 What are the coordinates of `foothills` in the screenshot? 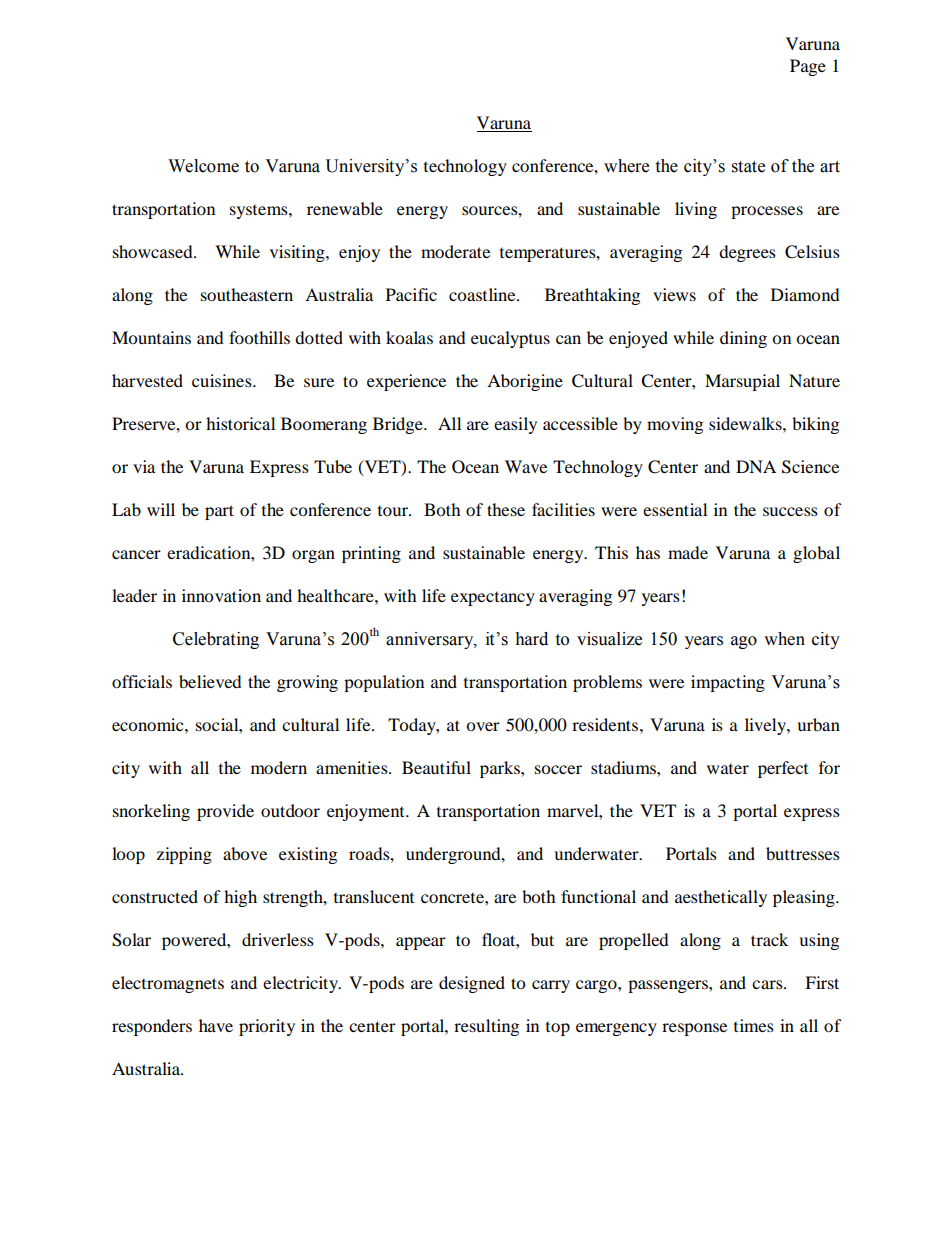 It's located at (259, 337).
